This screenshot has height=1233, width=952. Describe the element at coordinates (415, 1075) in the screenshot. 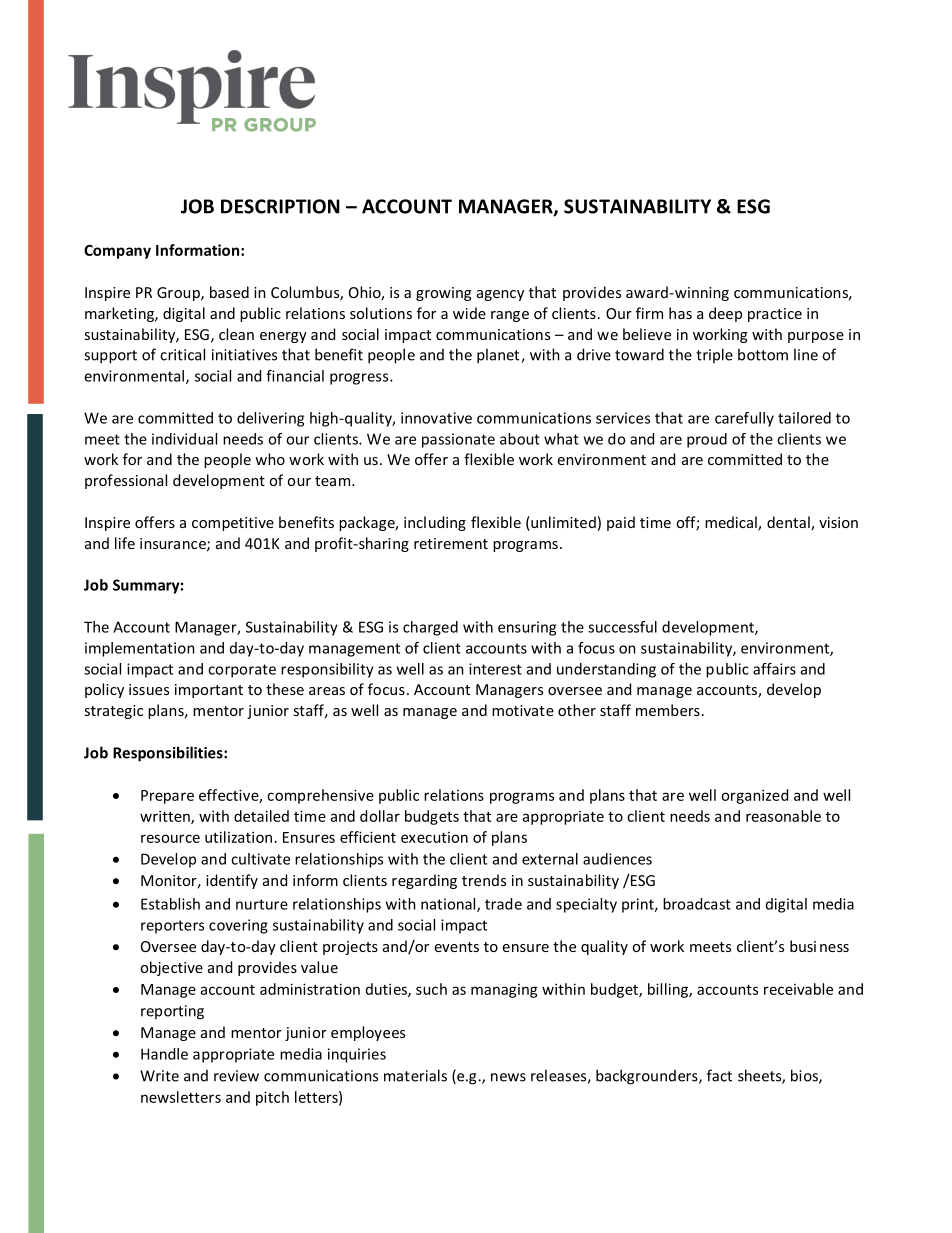

I see `materials` at that location.
